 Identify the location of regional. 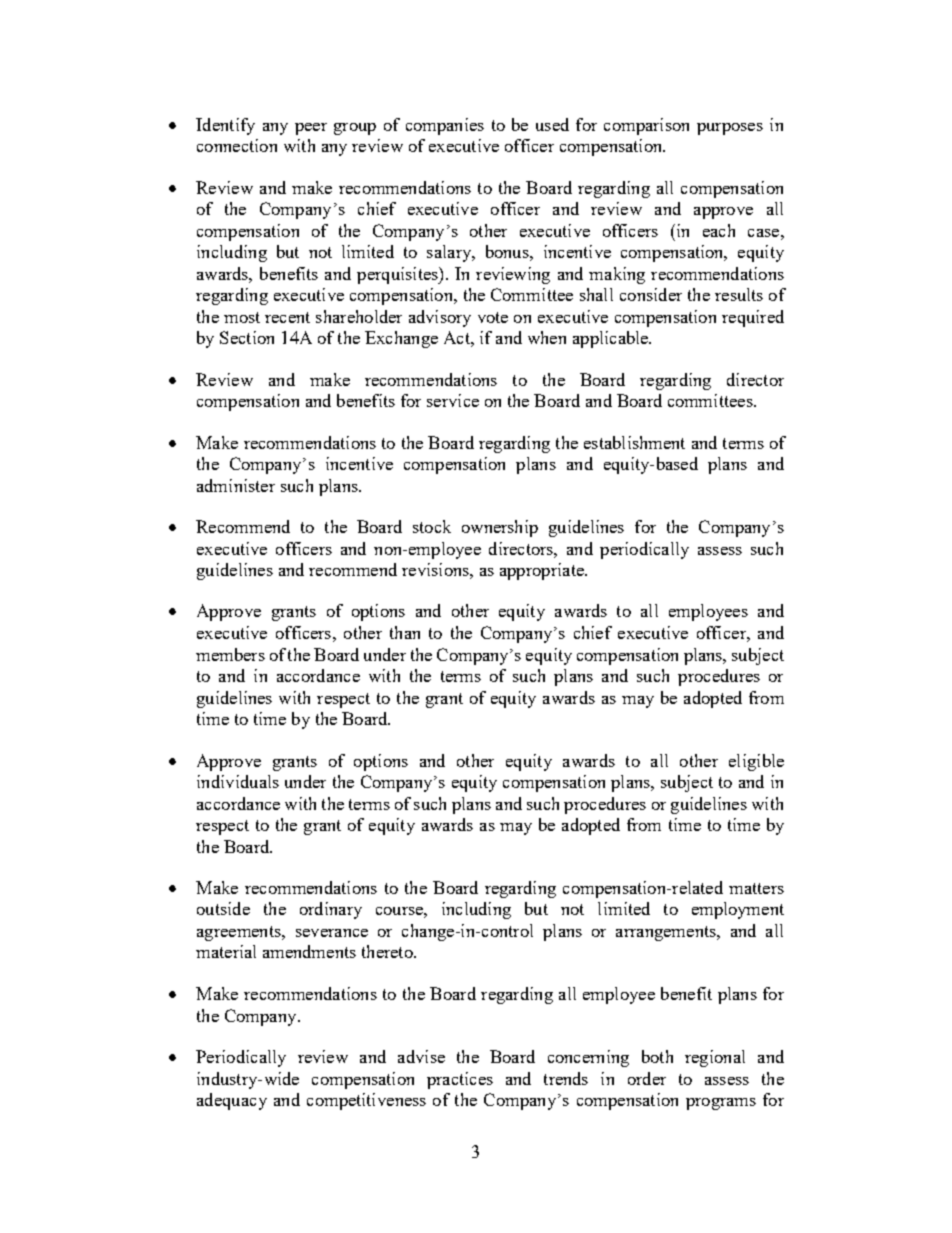
(715, 1058).
